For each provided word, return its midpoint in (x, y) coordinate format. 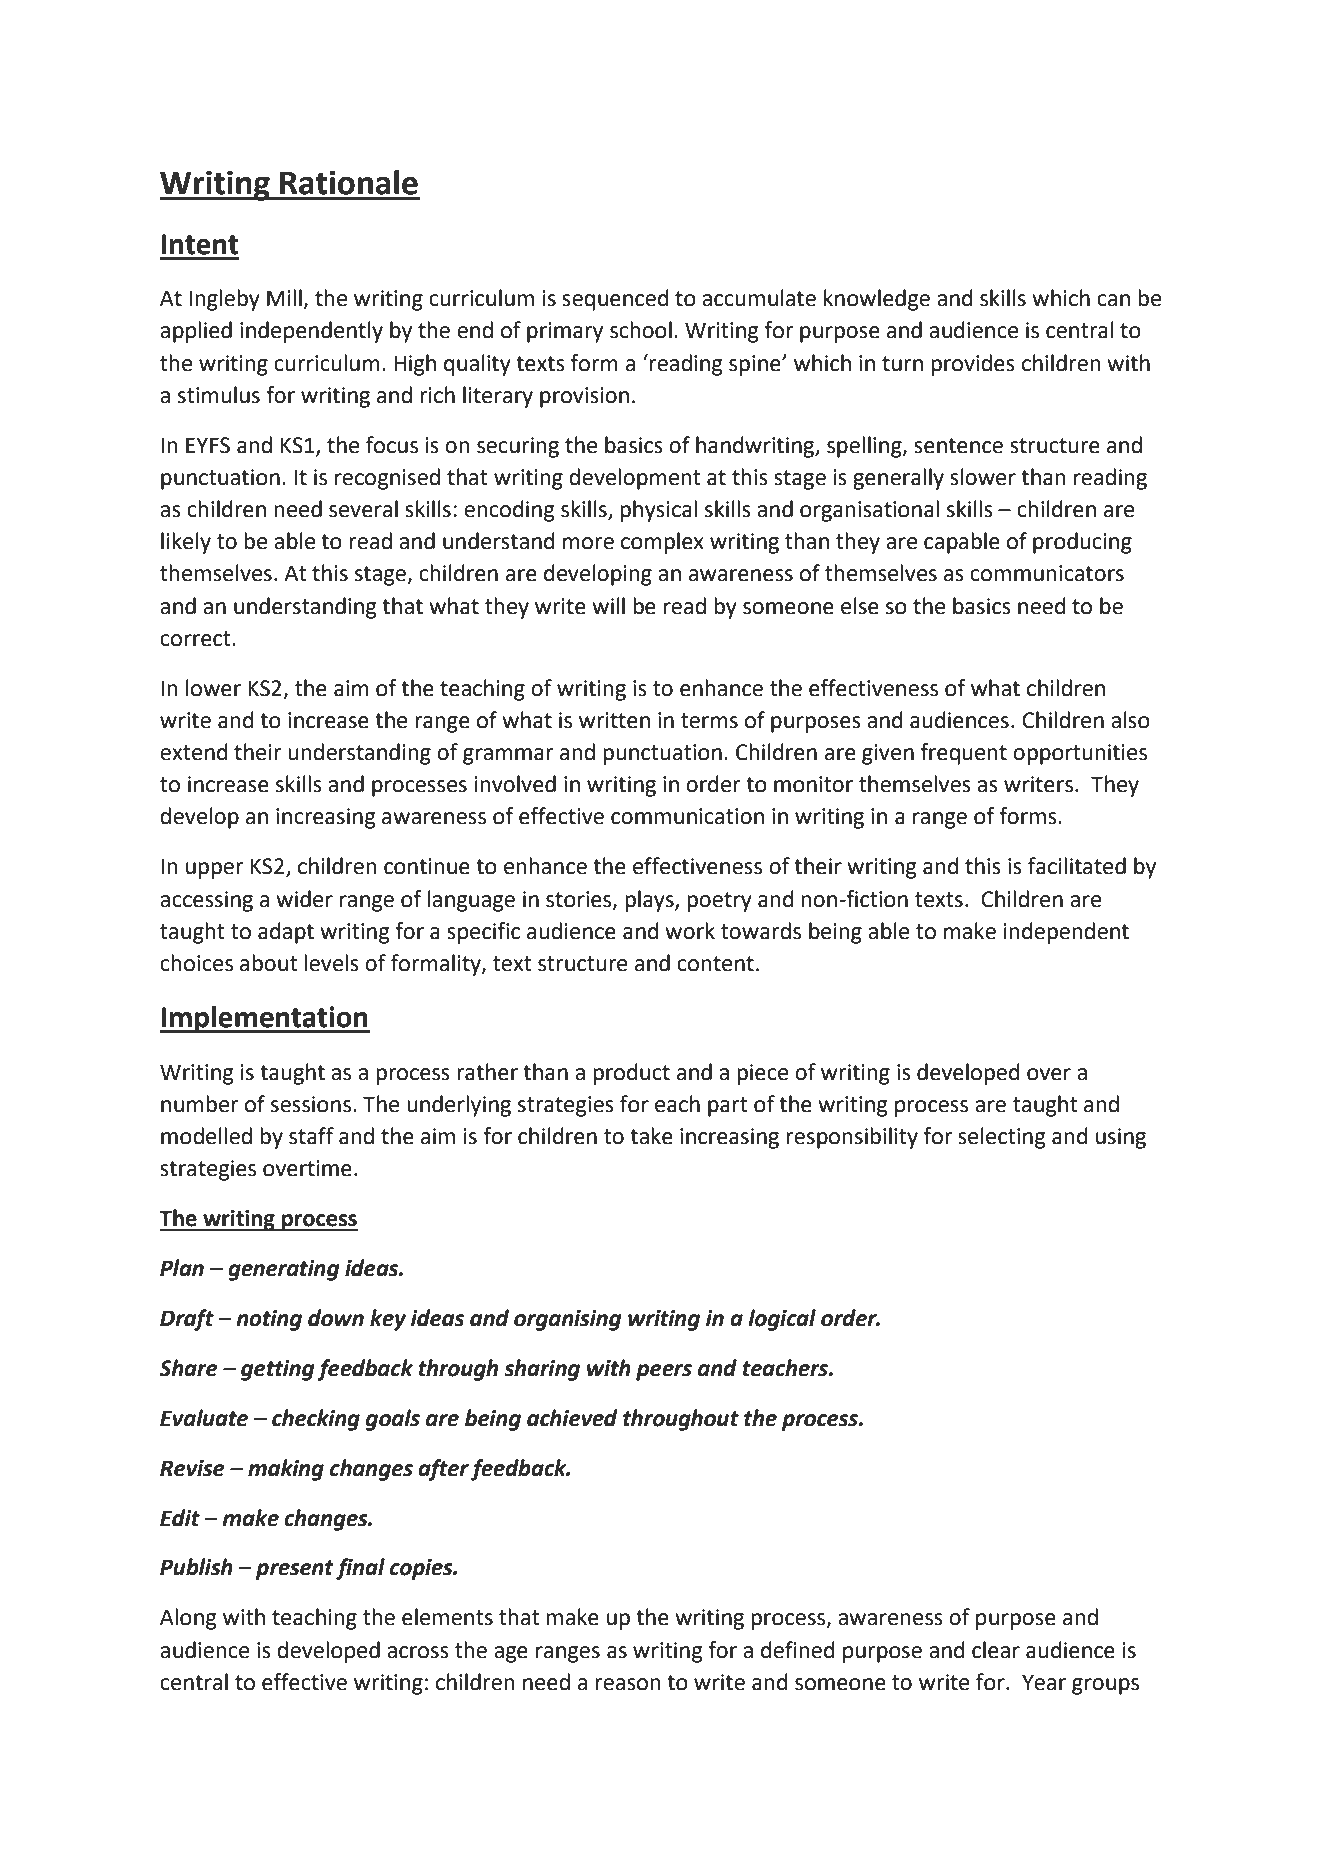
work (690, 931)
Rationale (349, 182)
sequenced (615, 300)
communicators (1047, 573)
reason (628, 1684)
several (363, 509)
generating (284, 1270)
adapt (286, 933)
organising (568, 1320)
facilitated (1077, 866)
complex (662, 543)
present (295, 1570)
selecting (1002, 1138)
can (1113, 300)
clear (996, 1650)
